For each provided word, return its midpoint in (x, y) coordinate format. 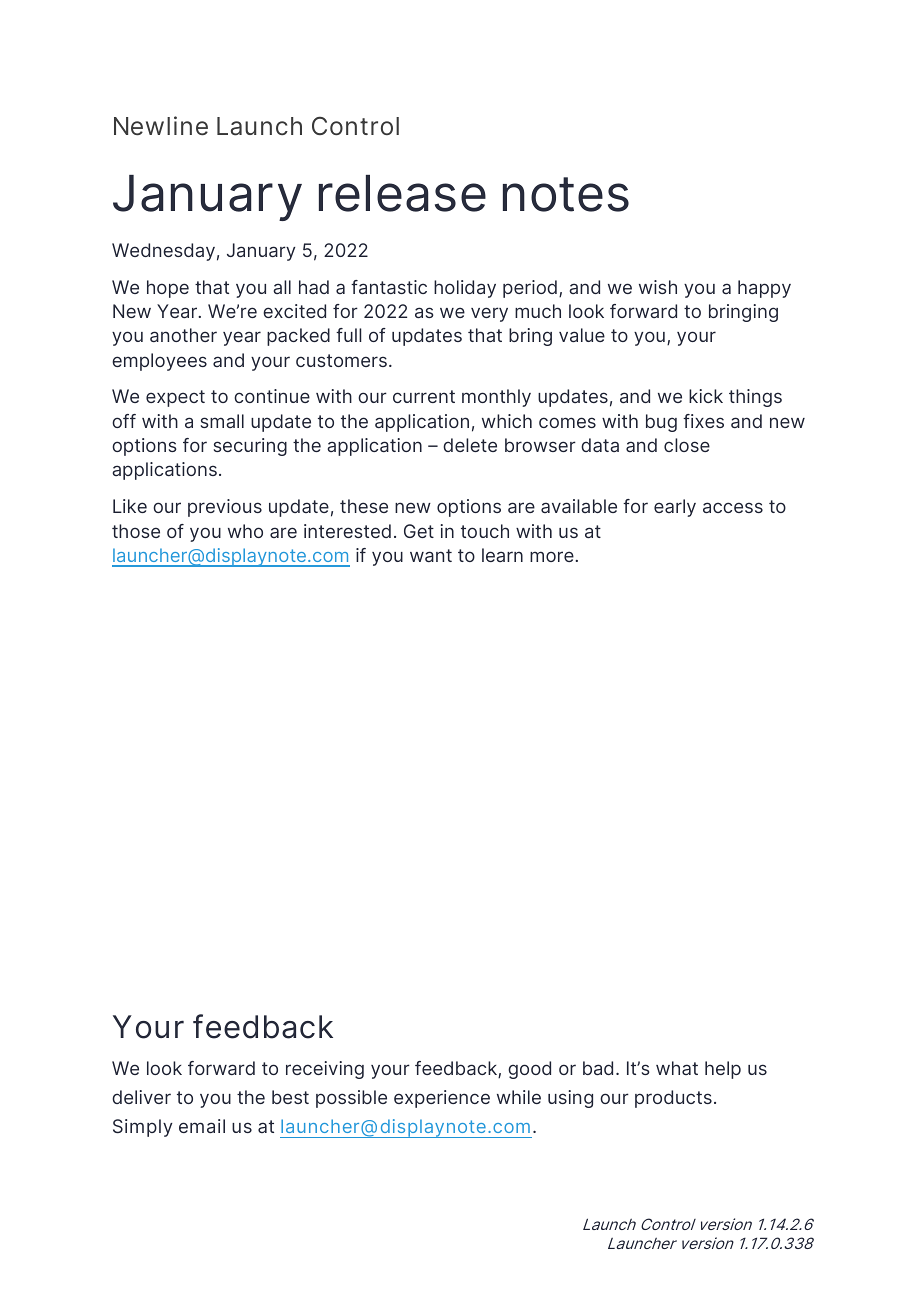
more (553, 556)
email (202, 1126)
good (529, 1070)
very (489, 314)
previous (225, 508)
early (675, 508)
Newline (161, 126)
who (245, 531)
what (677, 1068)
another (183, 335)
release (402, 193)
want (431, 555)
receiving (325, 1070)
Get (419, 531)
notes (566, 194)
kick (706, 396)
